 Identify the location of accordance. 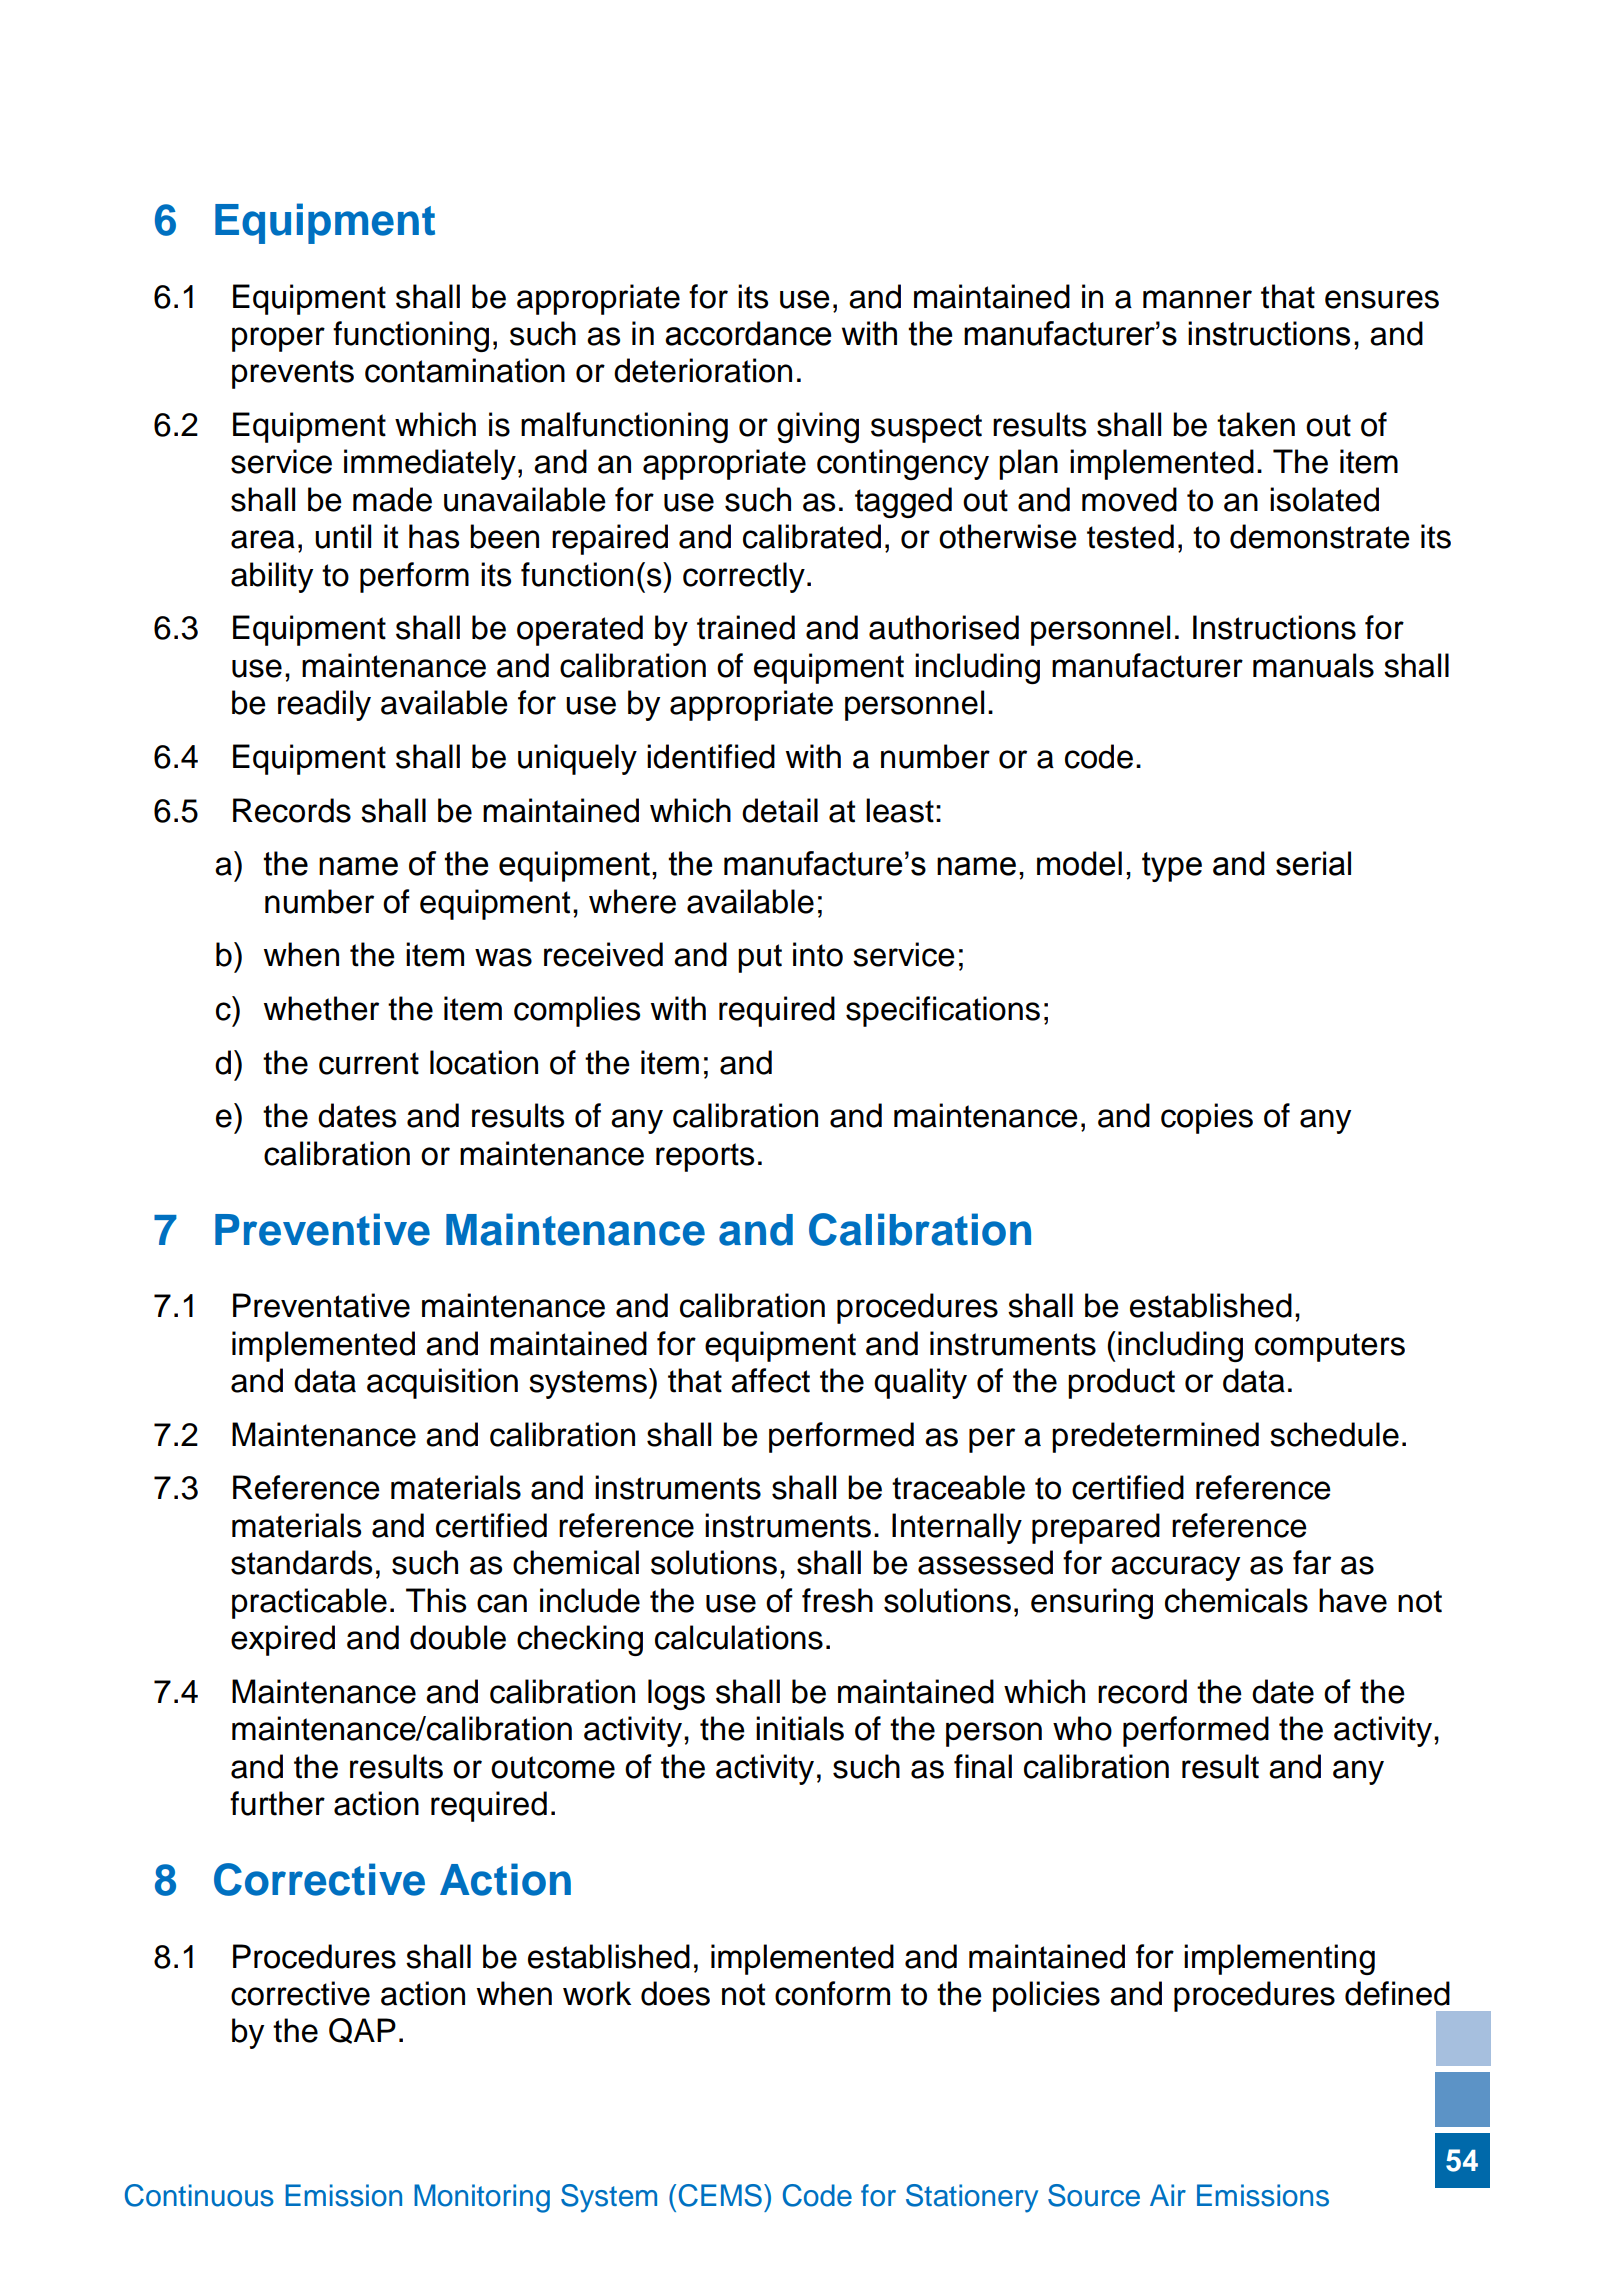
(748, 333).
